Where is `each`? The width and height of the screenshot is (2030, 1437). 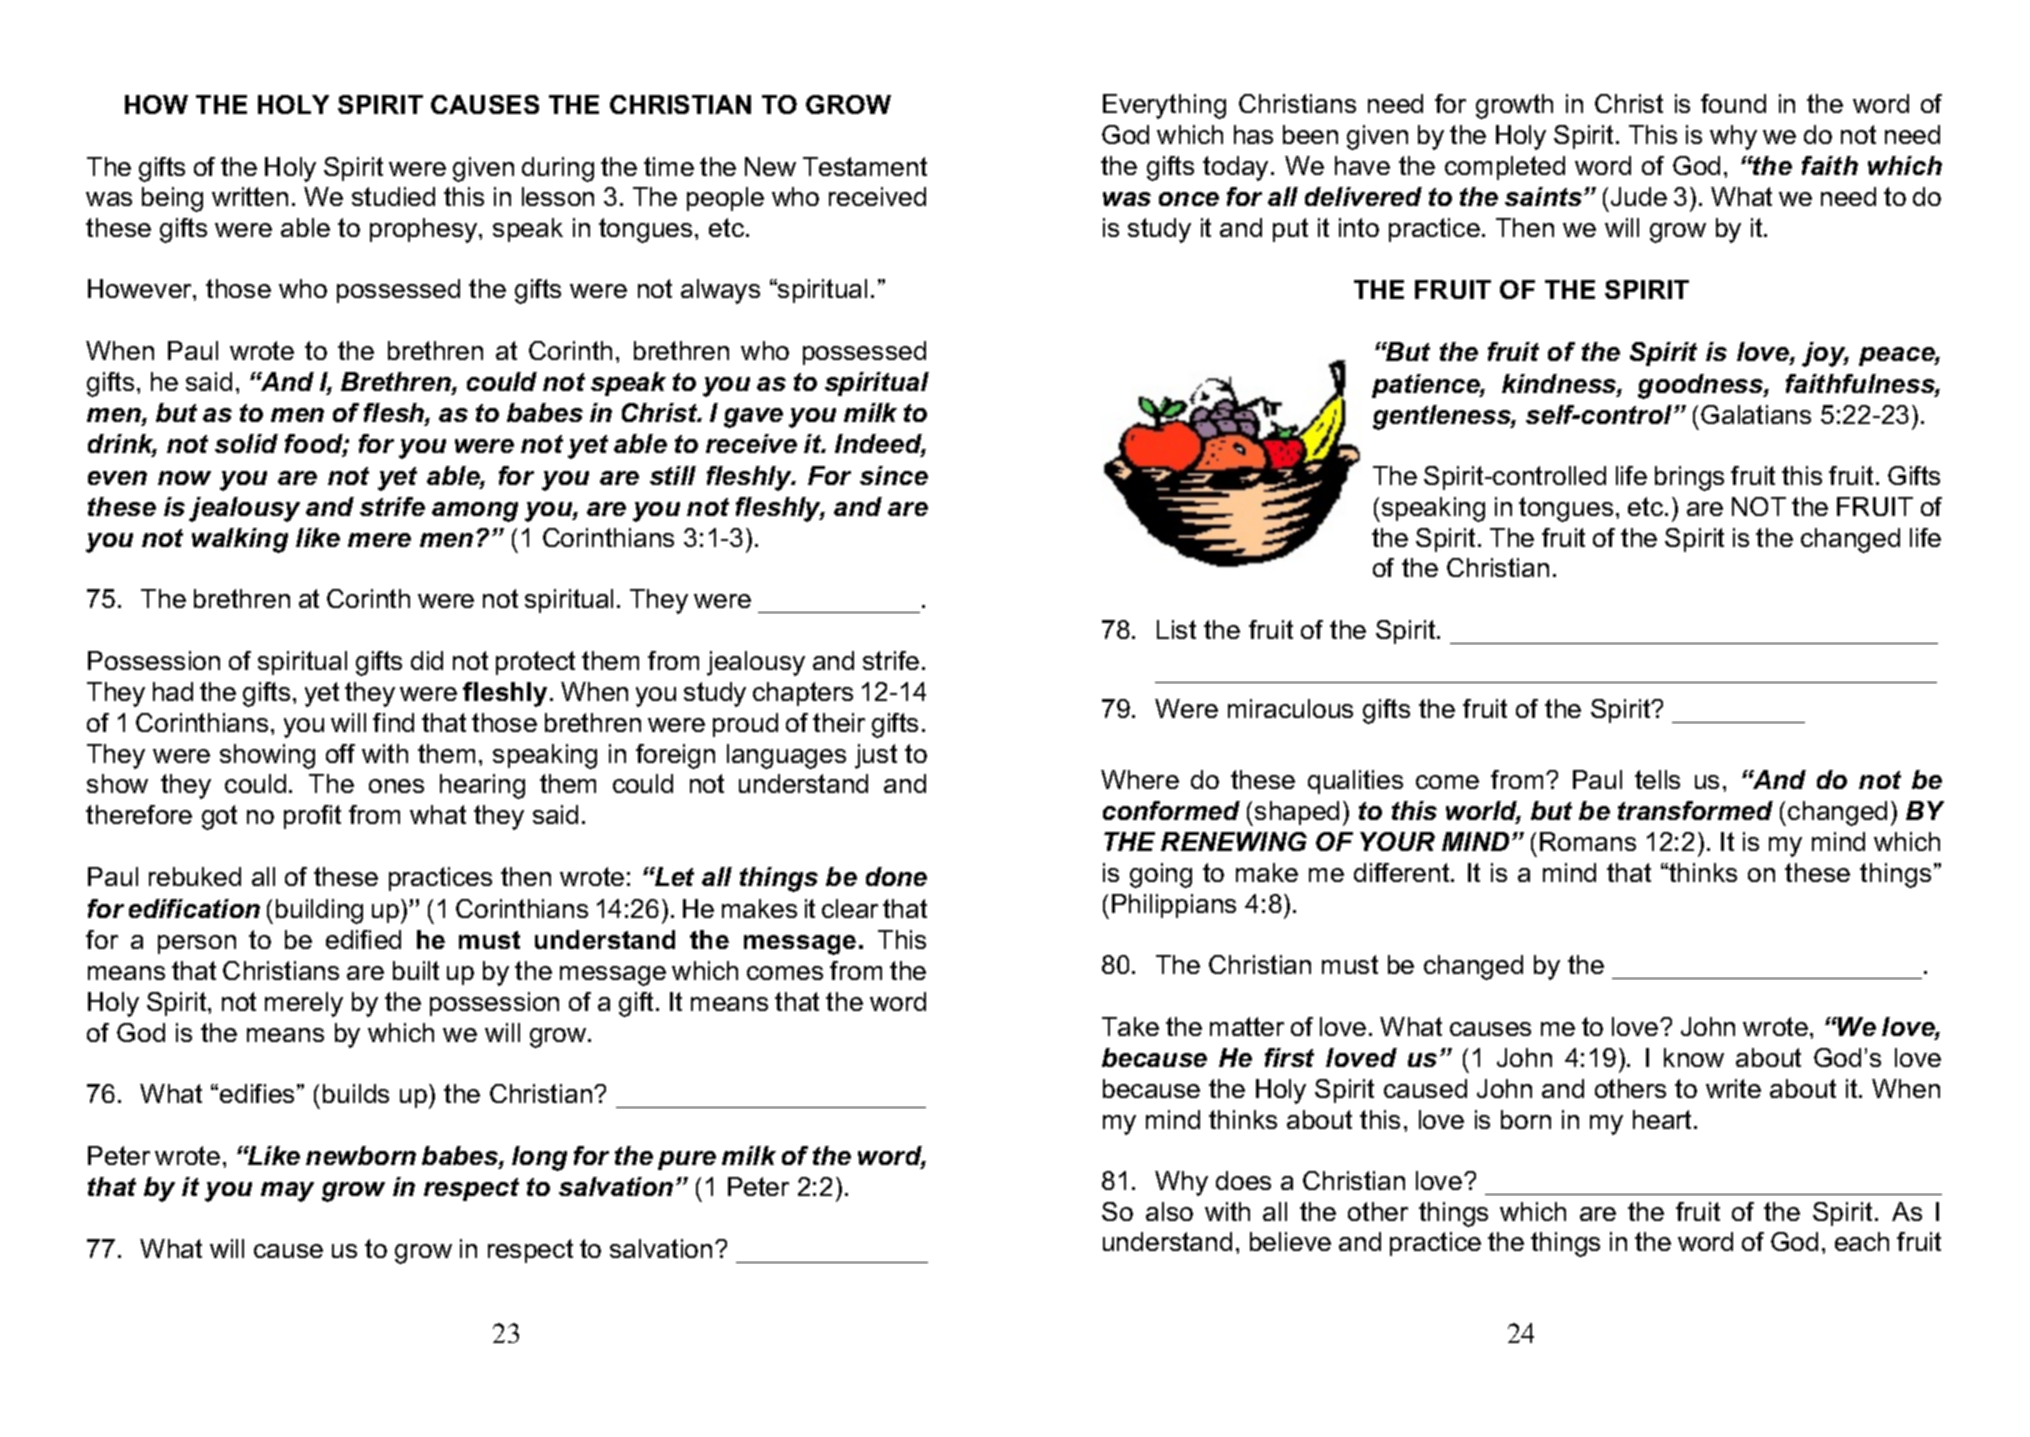 each is located at coordinates (1862, 1241).
